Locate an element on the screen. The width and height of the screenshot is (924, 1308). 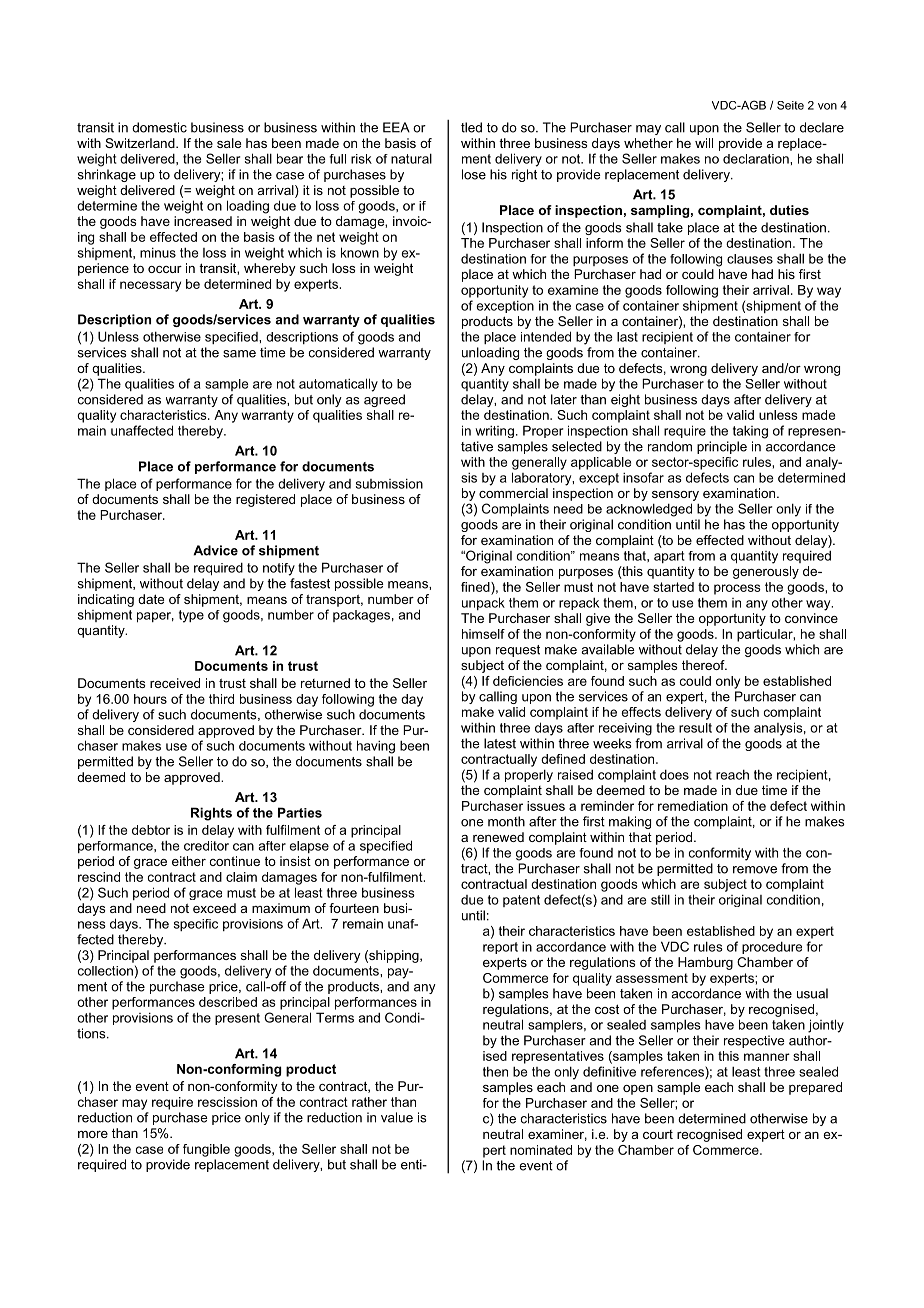
domestic is located at coordinates (159, 127).
